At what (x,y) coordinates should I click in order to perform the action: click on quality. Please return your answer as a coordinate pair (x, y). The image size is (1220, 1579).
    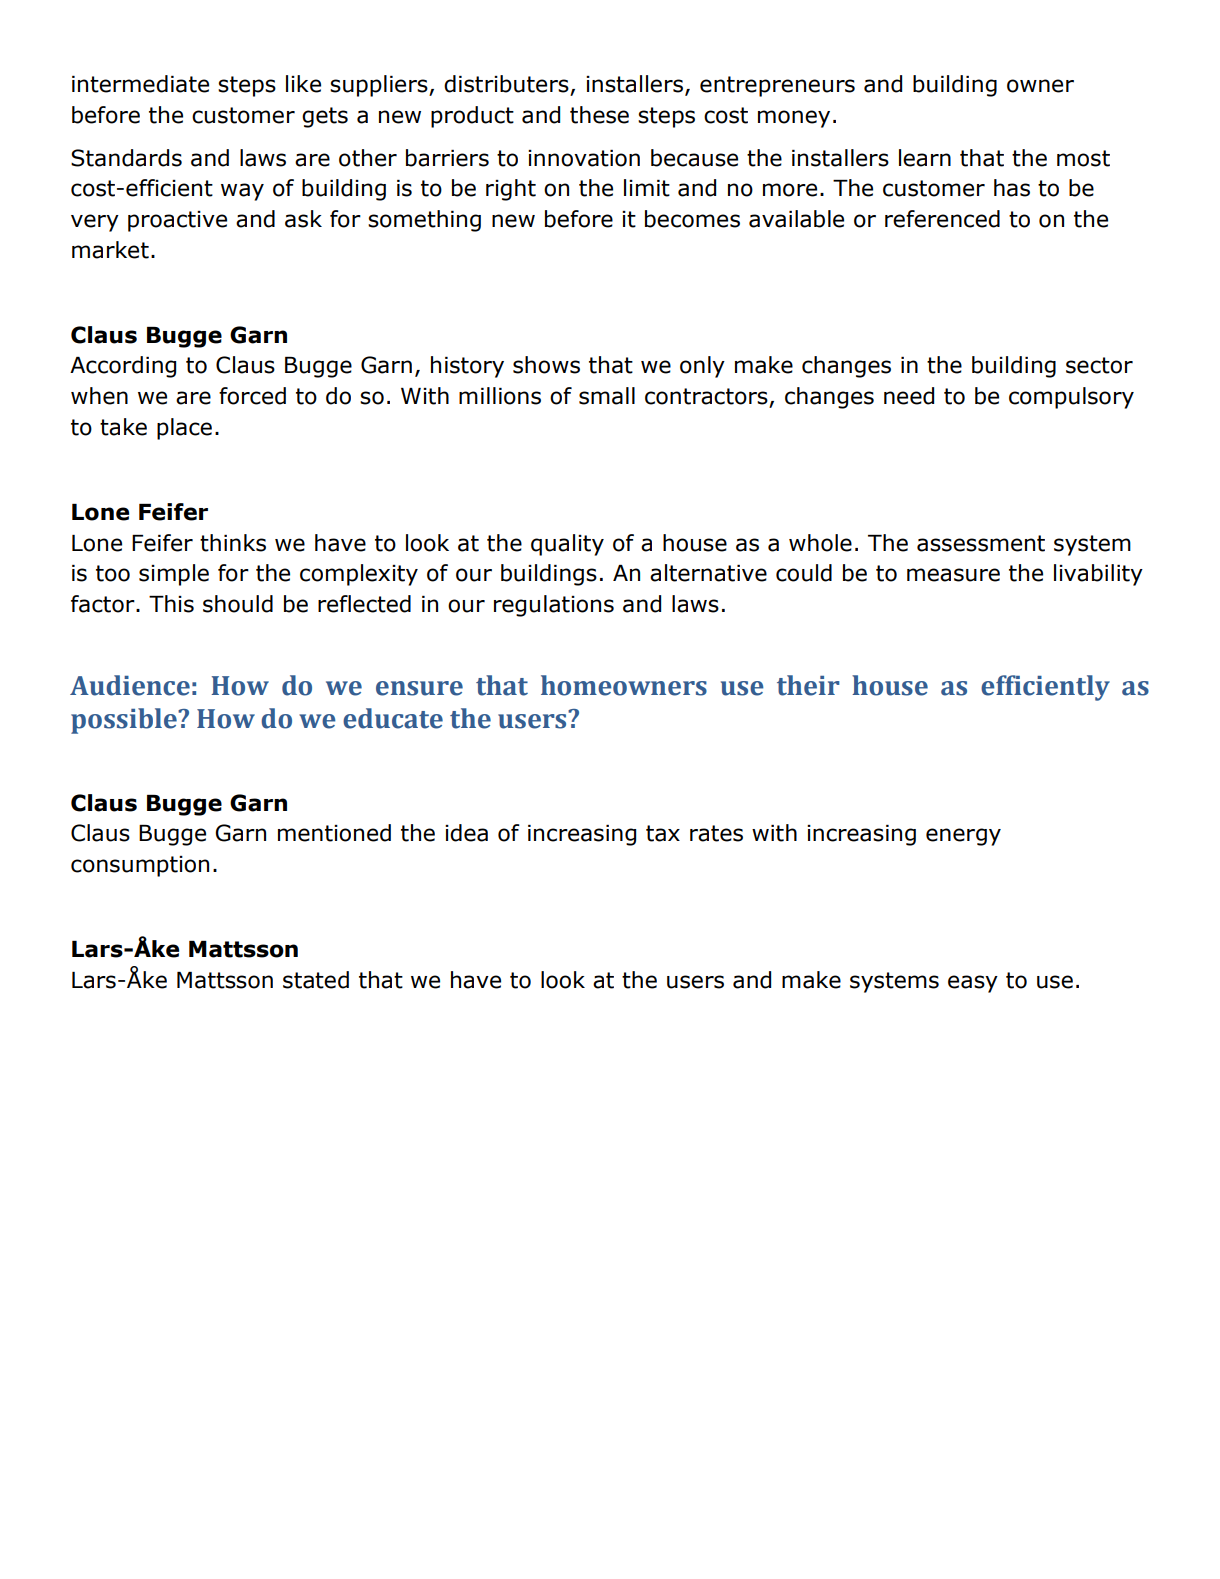
    Looking at the image, I should click on (567, 545).
